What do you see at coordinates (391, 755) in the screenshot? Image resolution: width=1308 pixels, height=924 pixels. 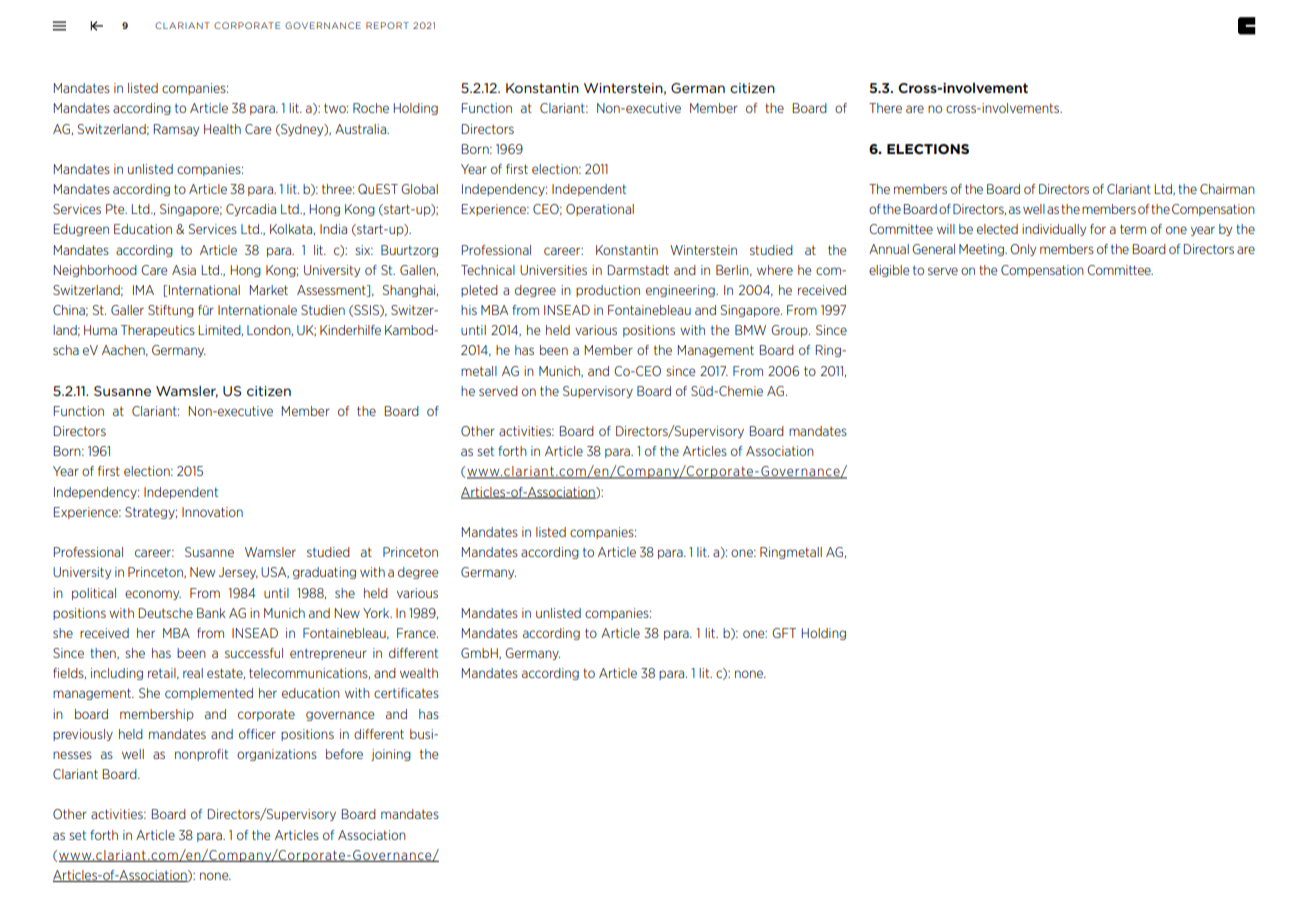 I see `joining` at bounding box center [391, 755].
